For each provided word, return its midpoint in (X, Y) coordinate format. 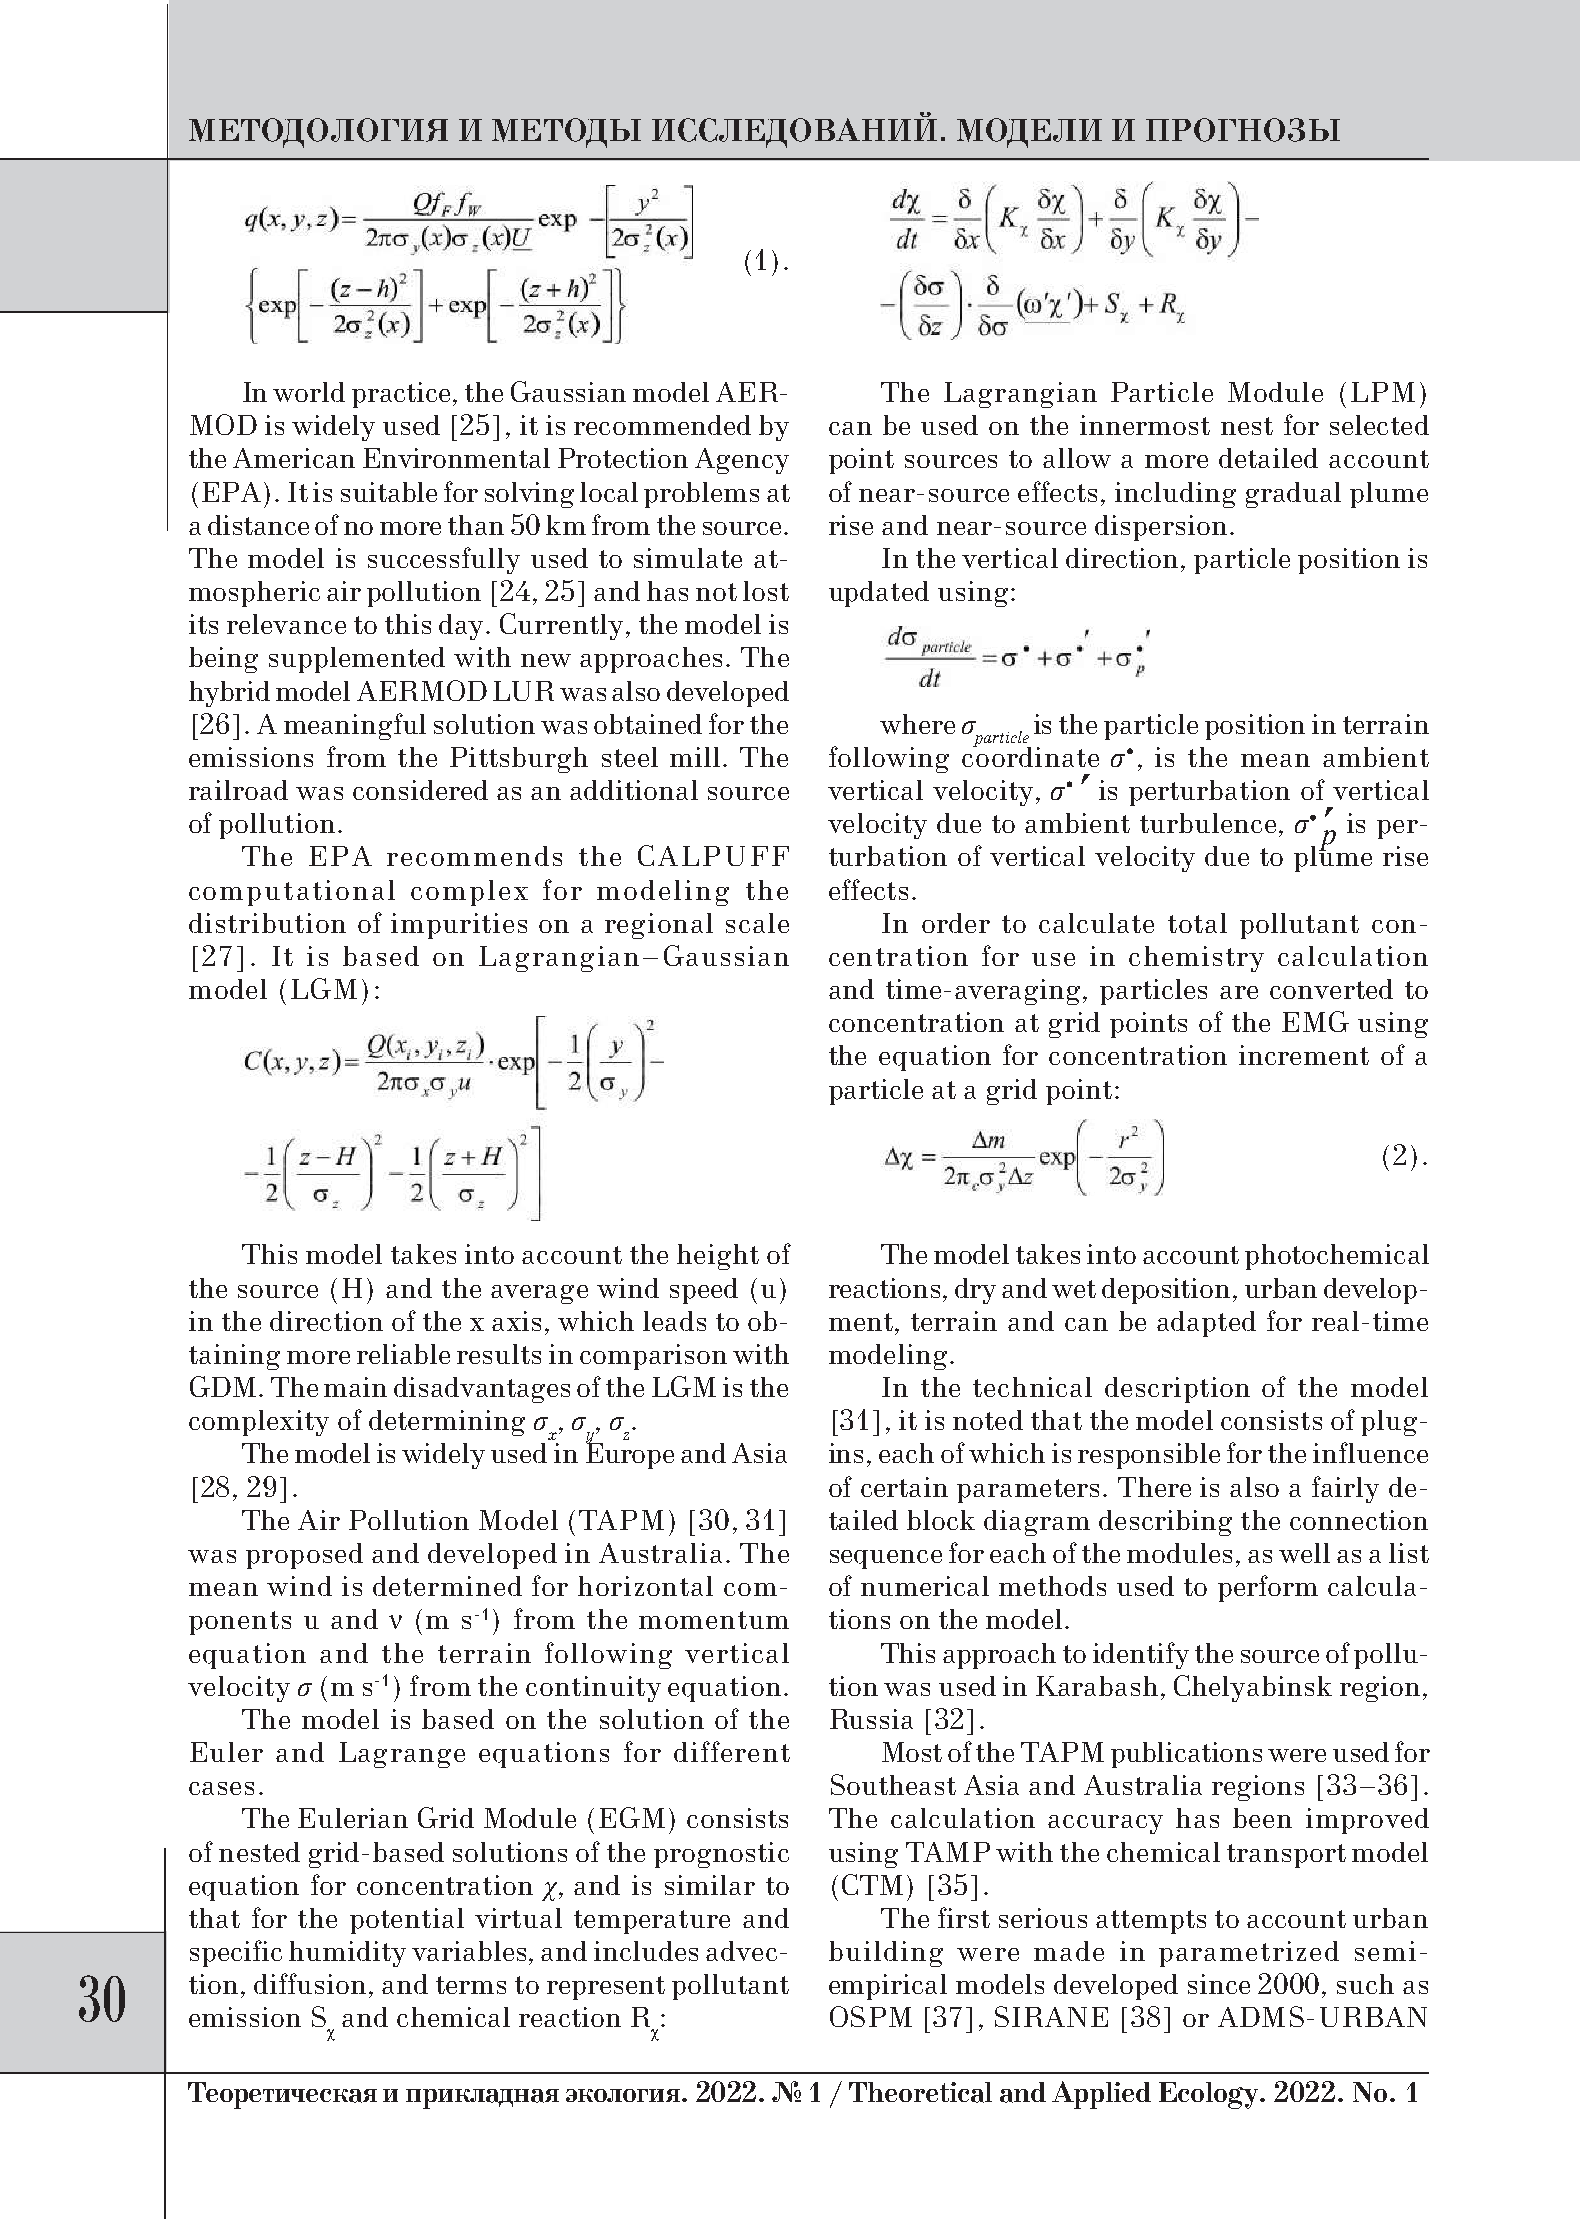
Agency (742, 461)
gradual (1293, 495)
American (294, 458)
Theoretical (920, 2092)
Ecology (1210, 2095)
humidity (347, 1954)
